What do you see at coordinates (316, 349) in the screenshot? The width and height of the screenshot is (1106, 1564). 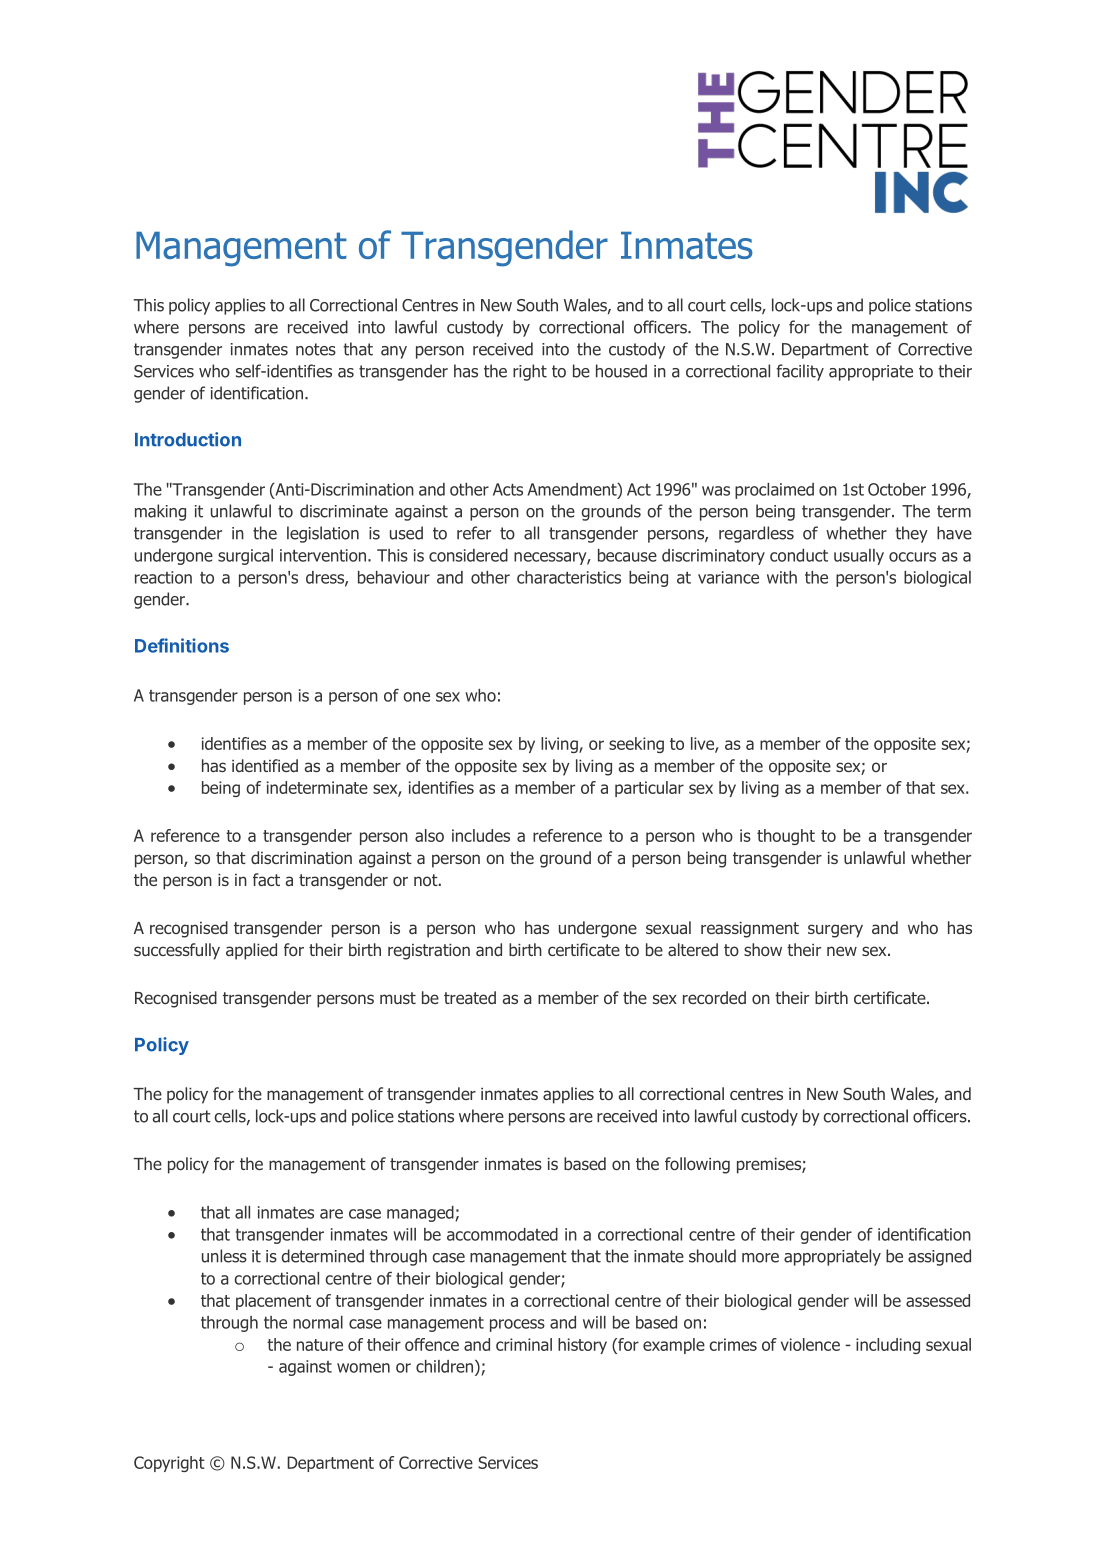 I see `notes` at bounding box center [316, 349].
